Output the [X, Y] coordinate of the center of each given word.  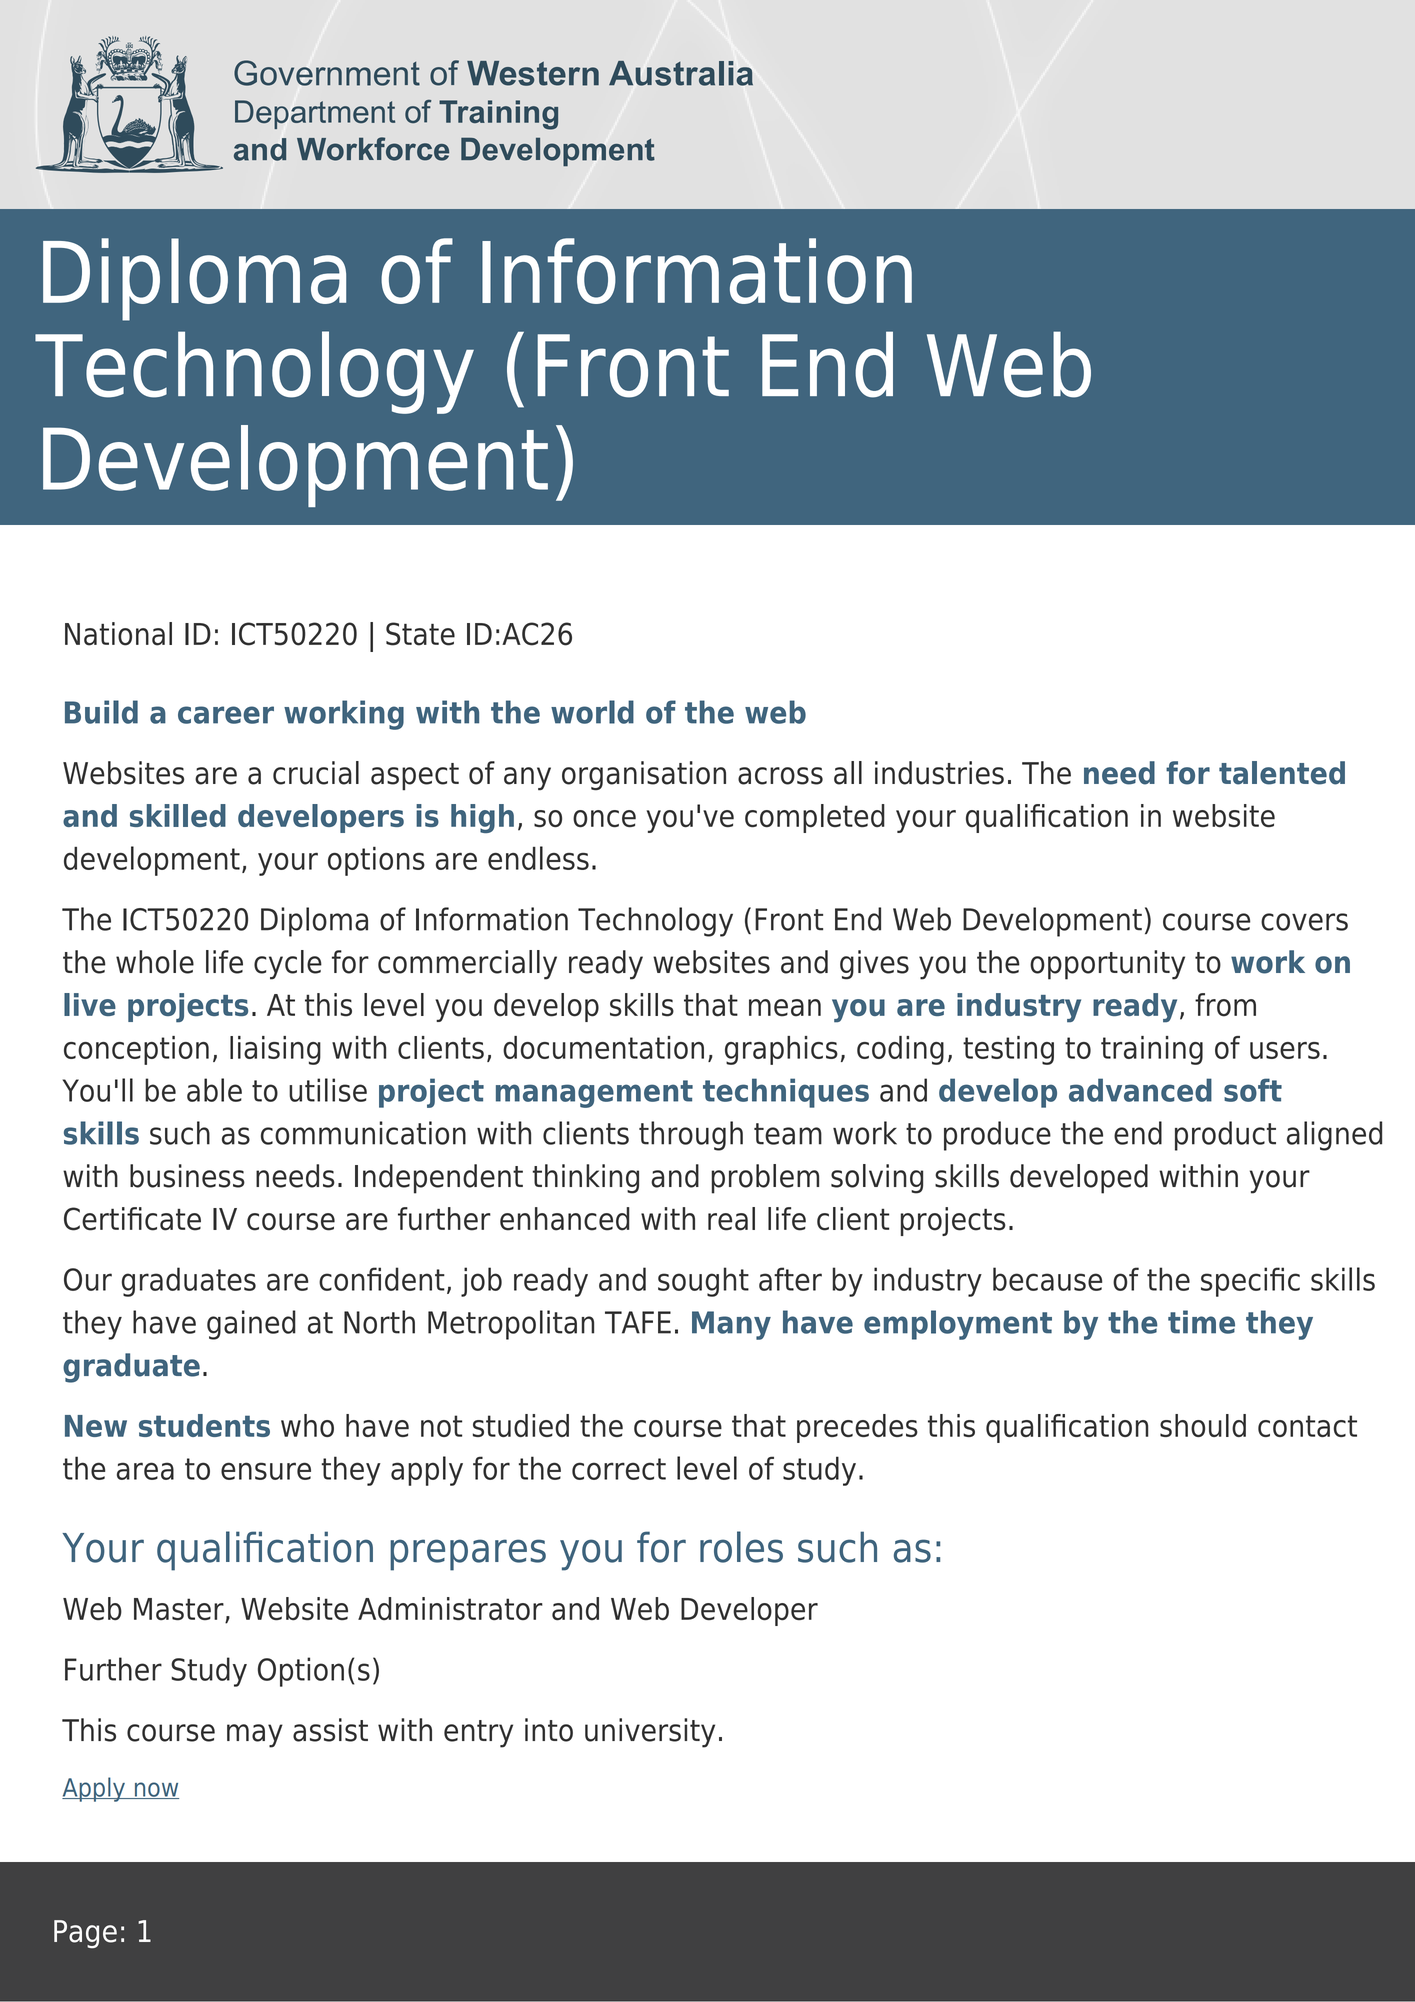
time [1201, 1322]
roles [741, 1547]
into [549, 1730]
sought [703, 1282]
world [592, 712]
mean [785, 1008]
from [1225, 1005]
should [1203, 1425]
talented [1282, 773]
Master [180, 1610]
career [226, 715]
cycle [288, 965]
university [650, 1733]
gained [251, 1325]
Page [85, 1934]
